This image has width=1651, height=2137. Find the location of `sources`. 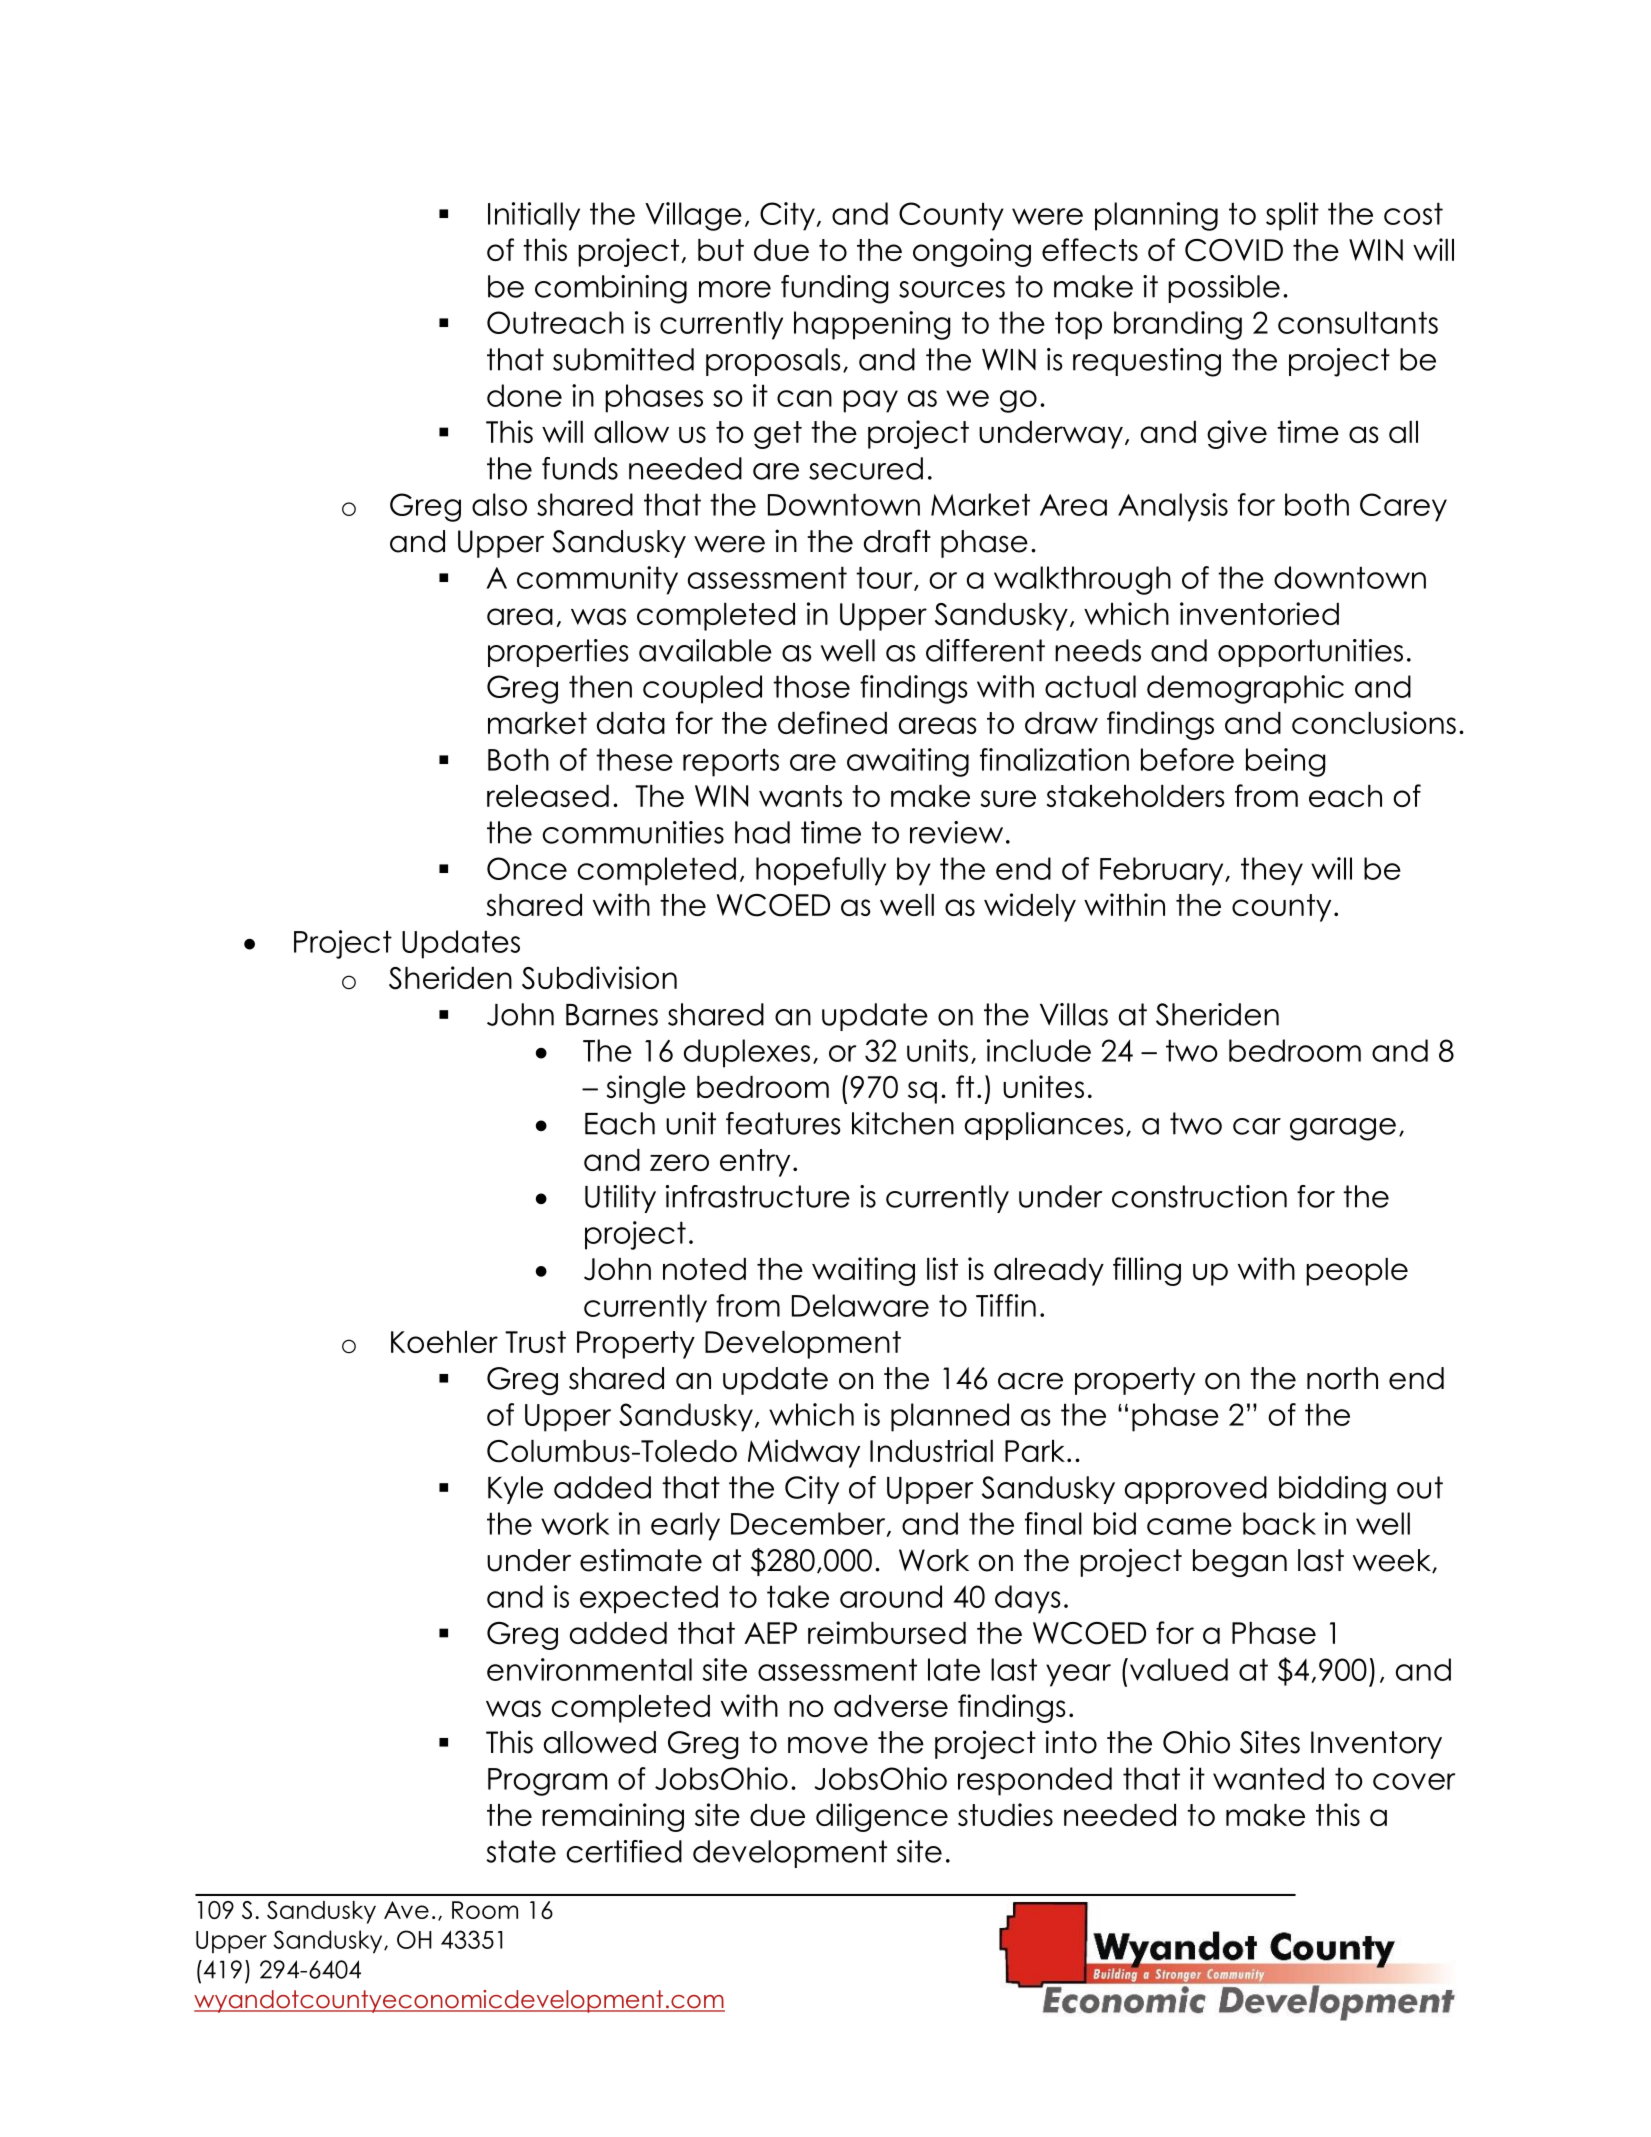

sources is located at coordinates (952, 289).
